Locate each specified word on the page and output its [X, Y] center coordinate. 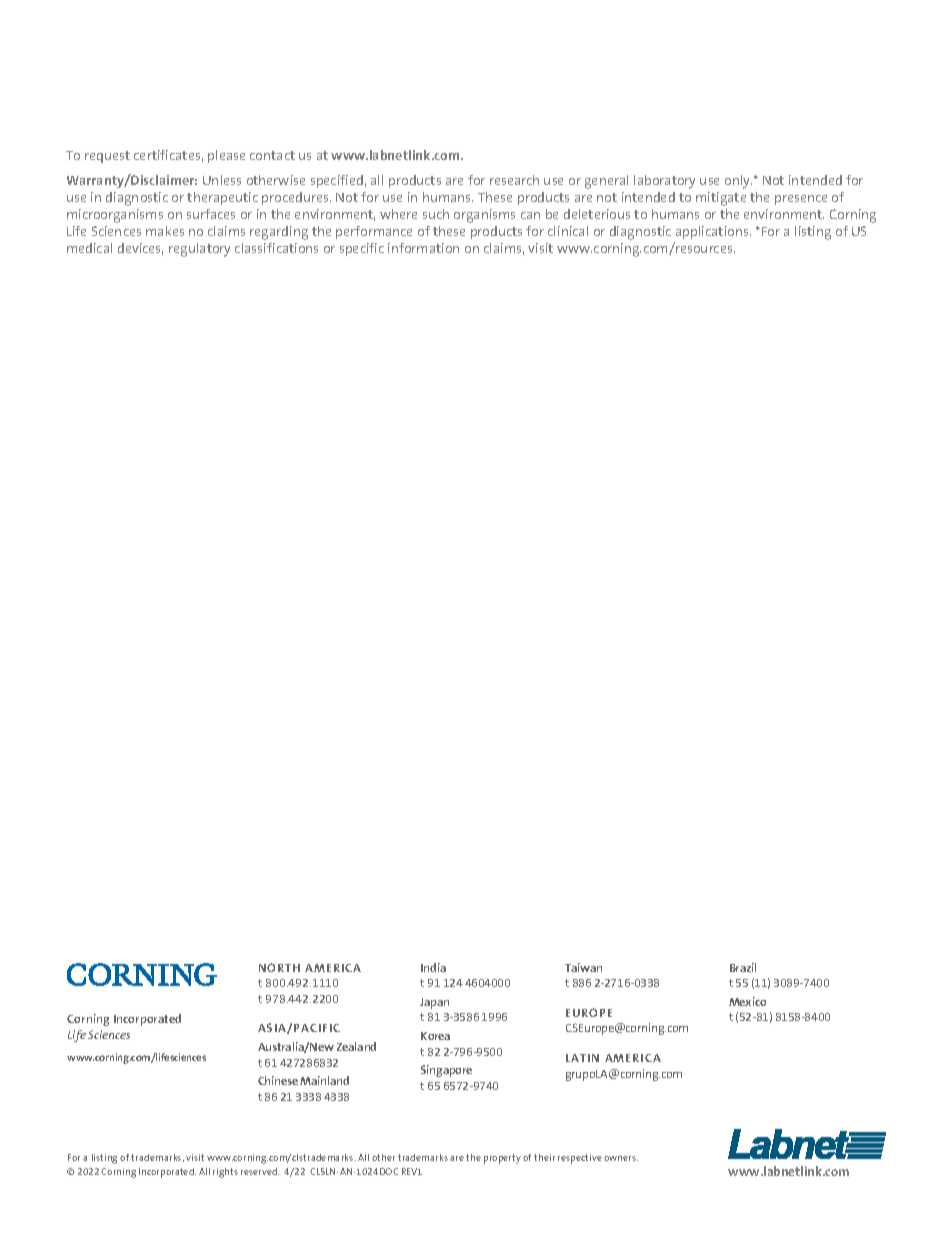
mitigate [721, 199]
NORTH [279, 967]
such [436, 214]
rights [225, 1173]
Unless [222, 180]
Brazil [743, 967]
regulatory [199, 250]
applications [712, 234]
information [423, 248]
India [433, 967]
